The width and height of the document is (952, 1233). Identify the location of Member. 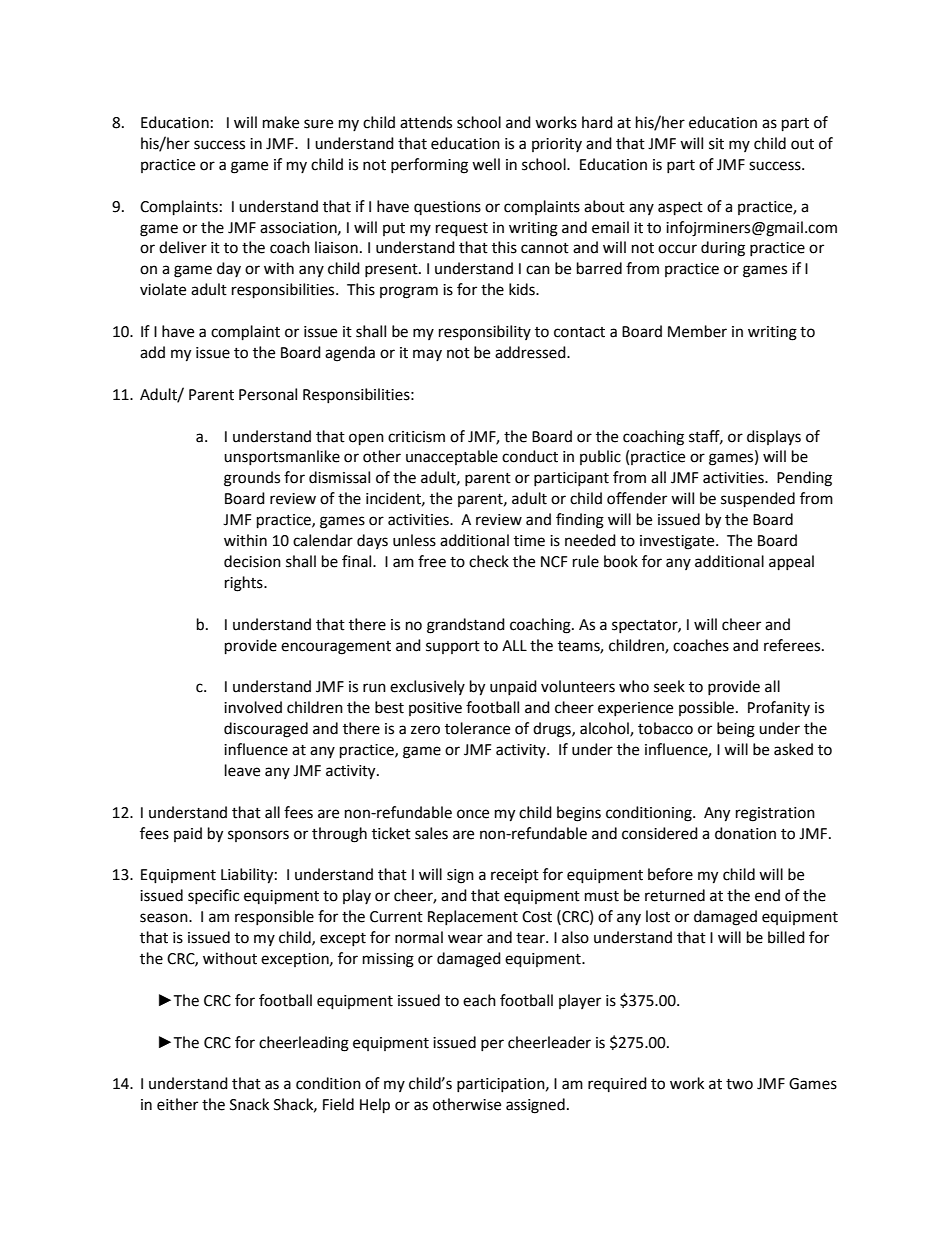
(697, 331).
